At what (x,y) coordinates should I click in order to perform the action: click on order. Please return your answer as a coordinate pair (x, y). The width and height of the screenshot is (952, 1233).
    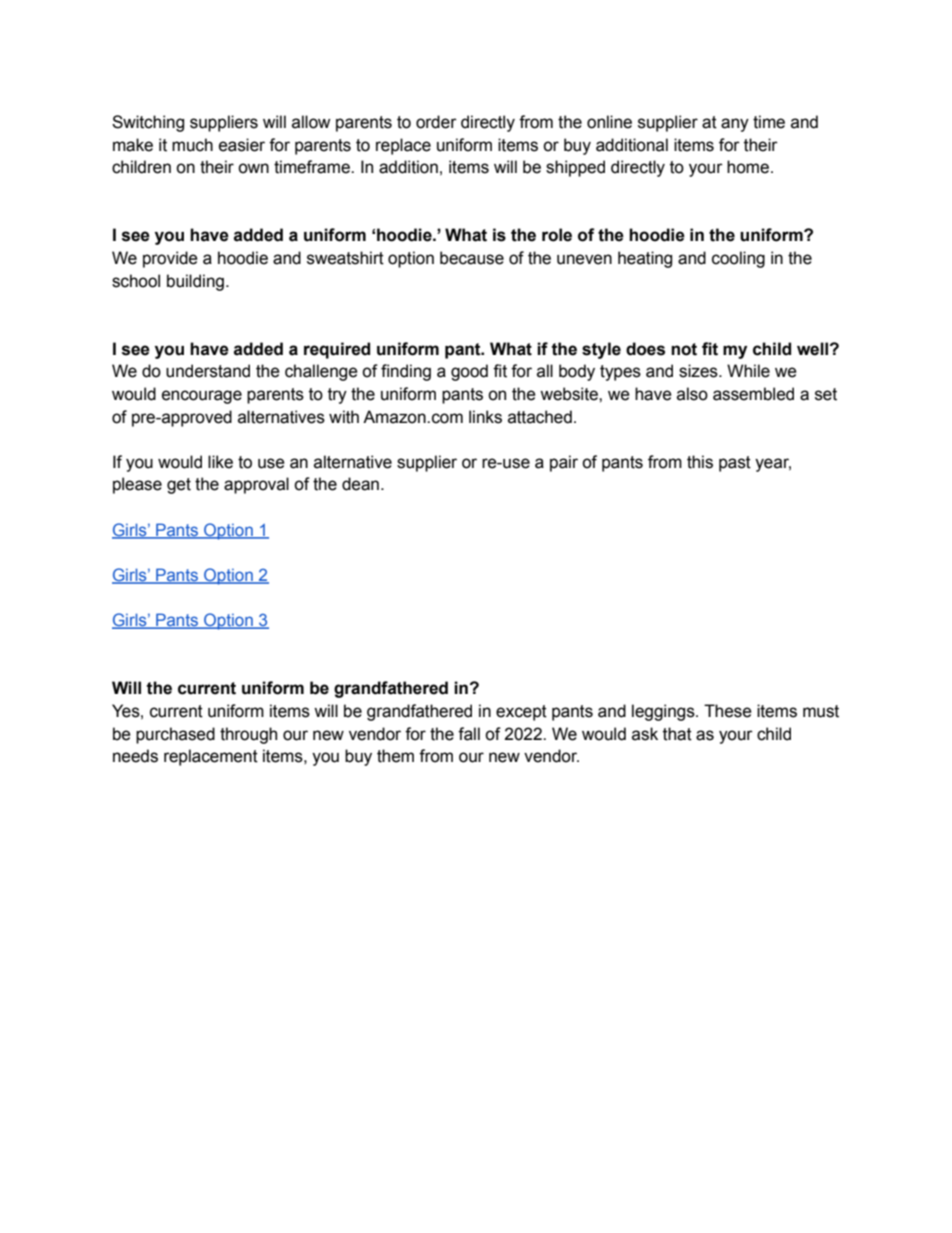
    Looking at the image, I should click on (436, 122).
